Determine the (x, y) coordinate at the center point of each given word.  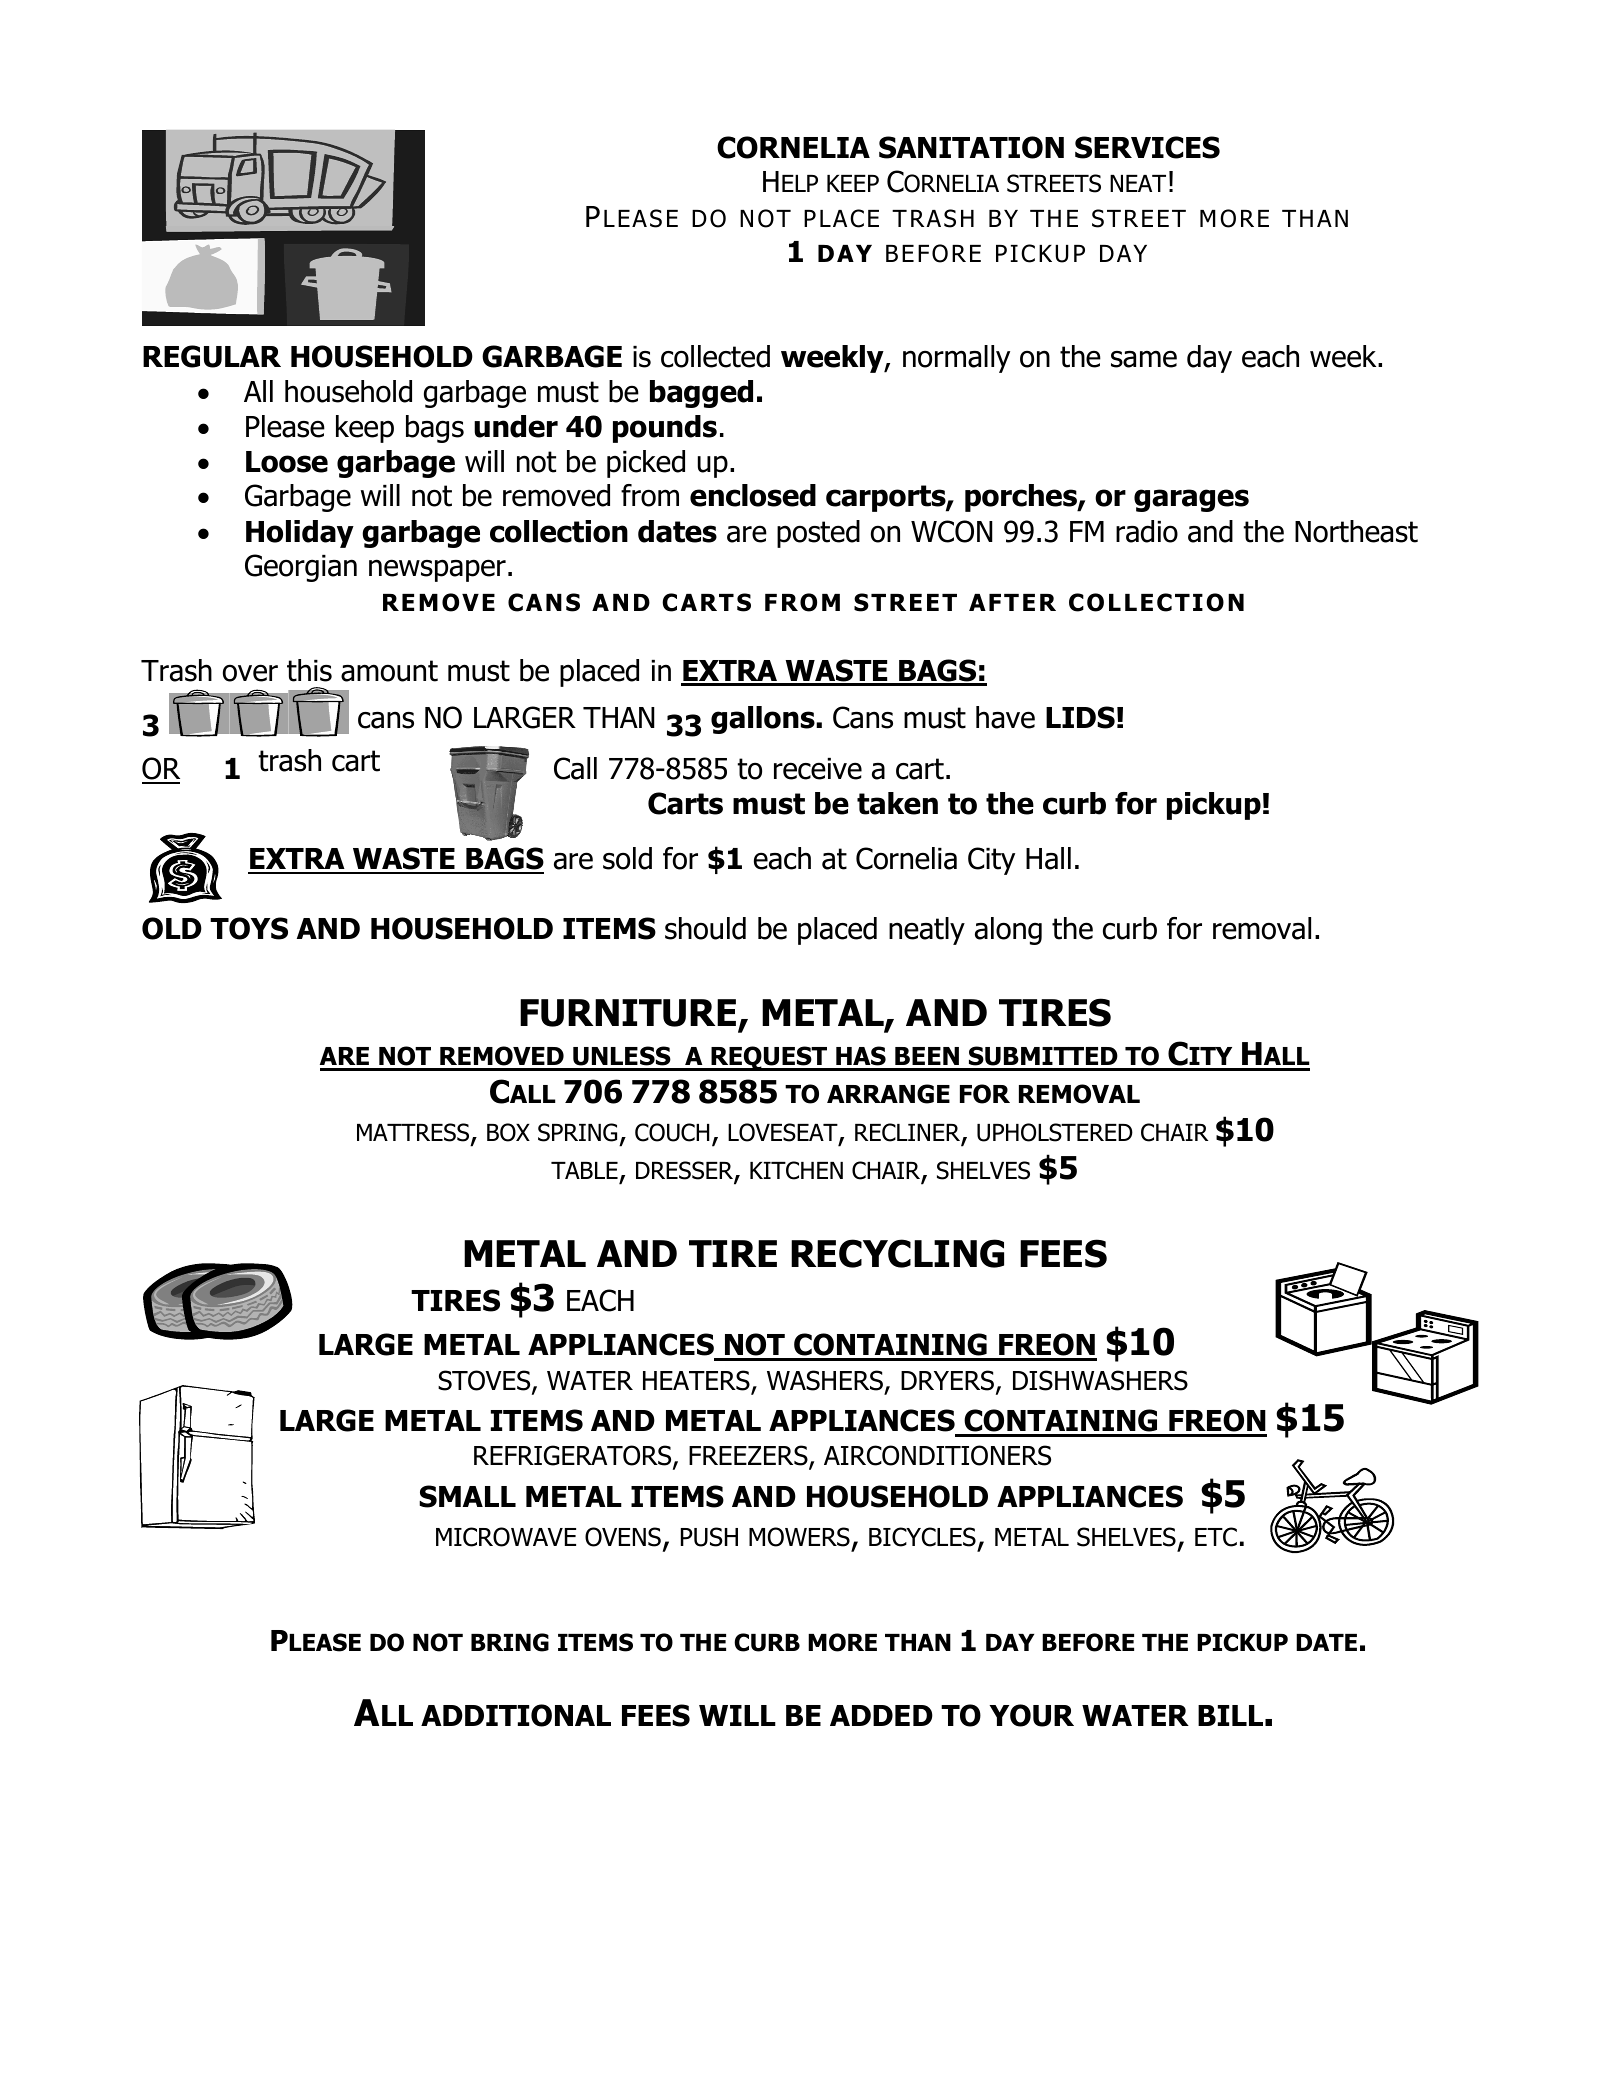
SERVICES (1147, 147)
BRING (510, 1642)
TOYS (249, 928)
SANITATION (971, 147)
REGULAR (212, 356)
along (1008, 931)
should (705, 928)
